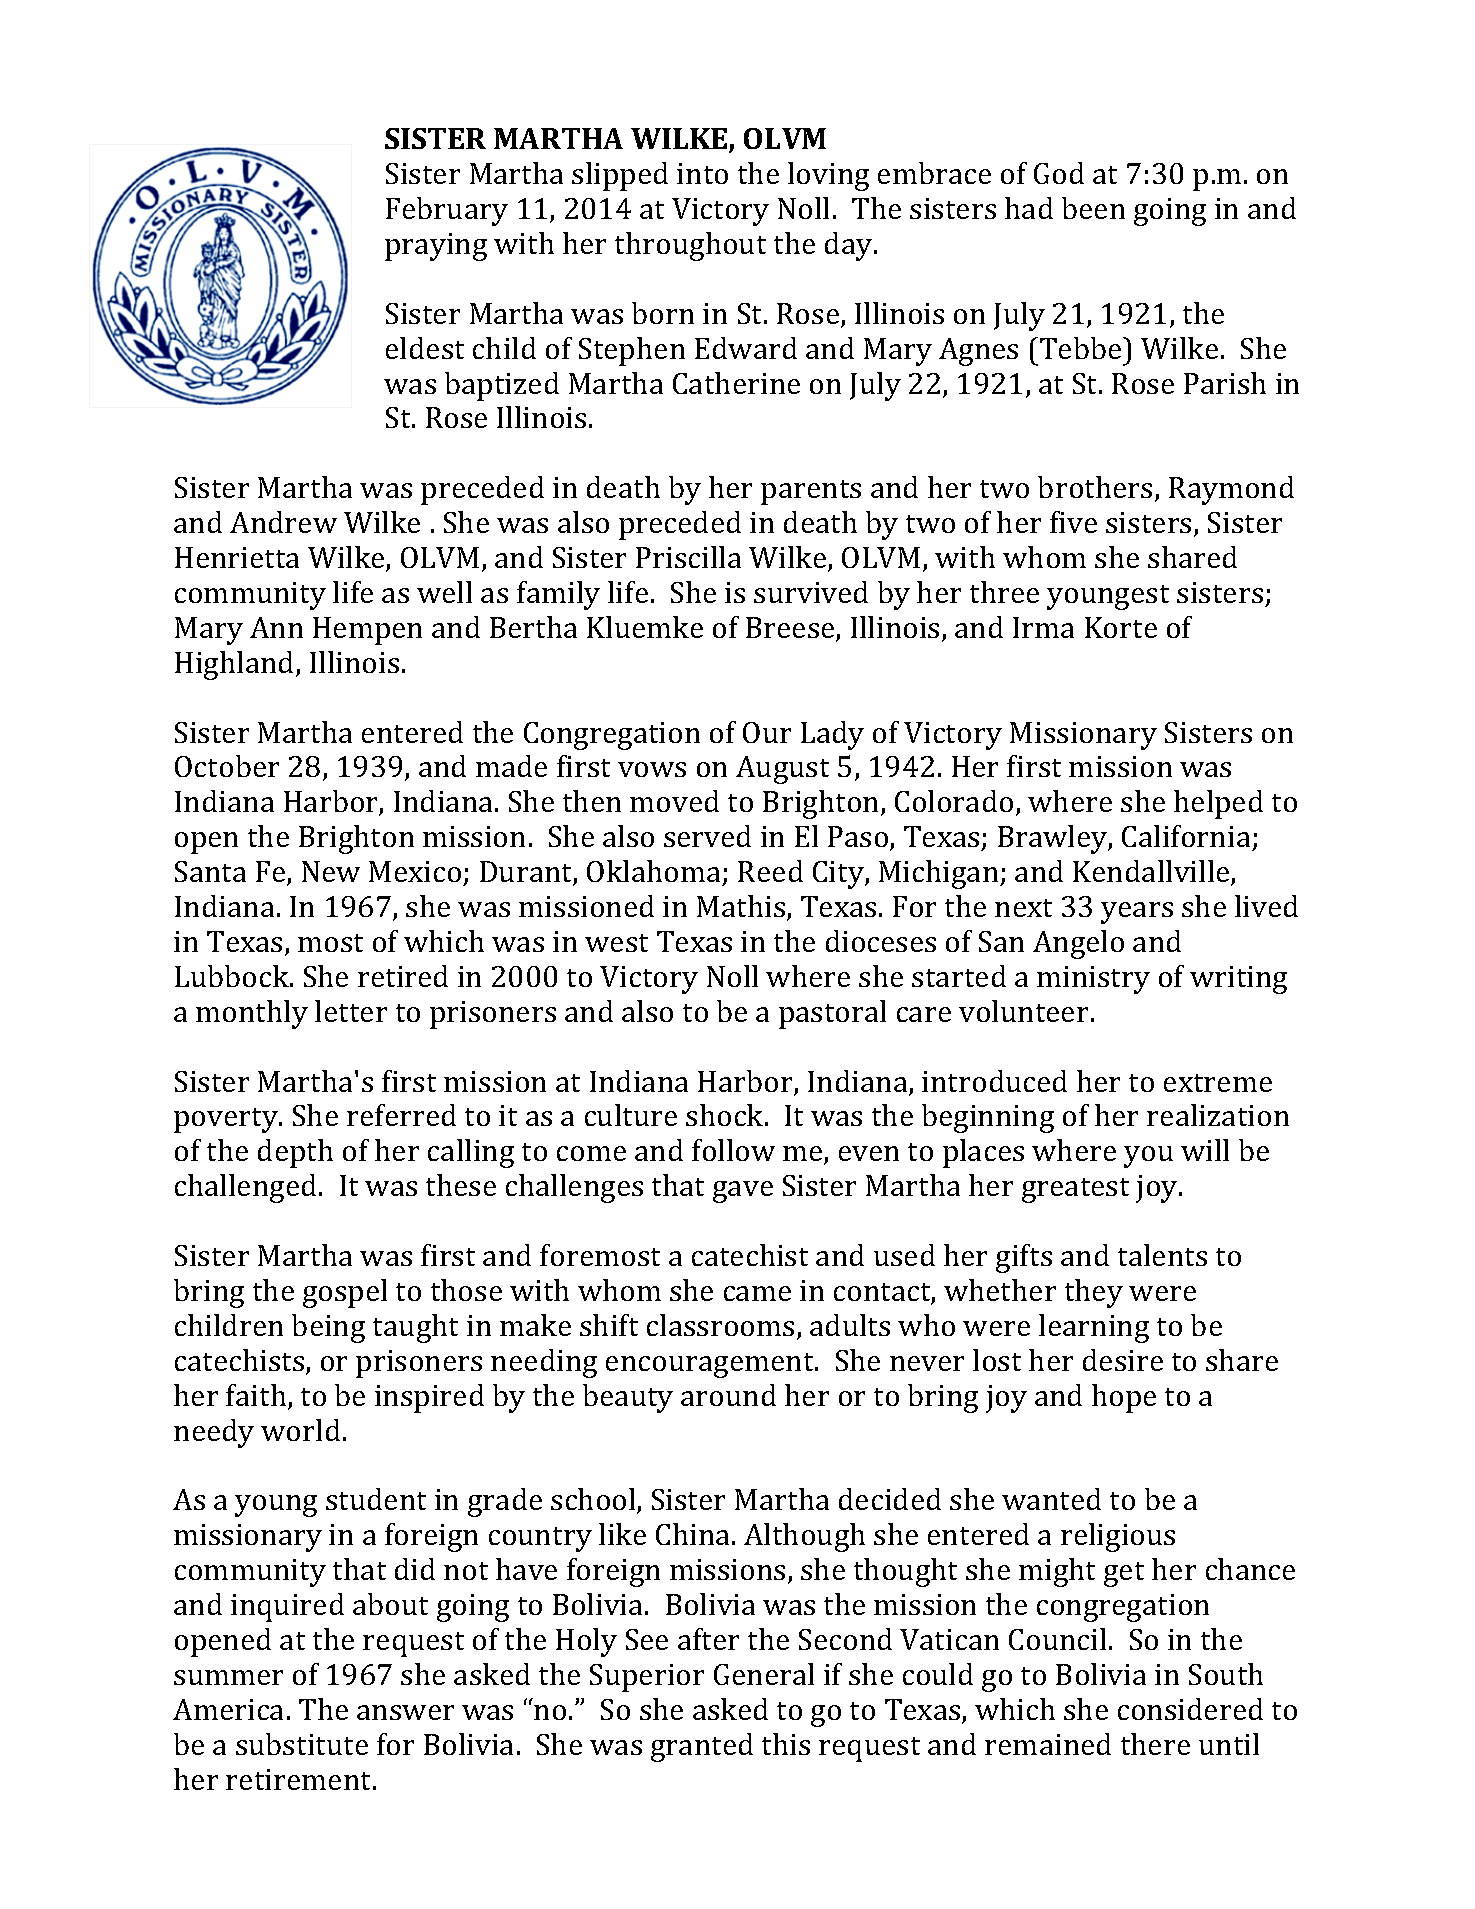 The width and height of the page is (1475, 1909). Describe the element at coordinates (1075, 1190) in the page. I see `greatest` at that location.
